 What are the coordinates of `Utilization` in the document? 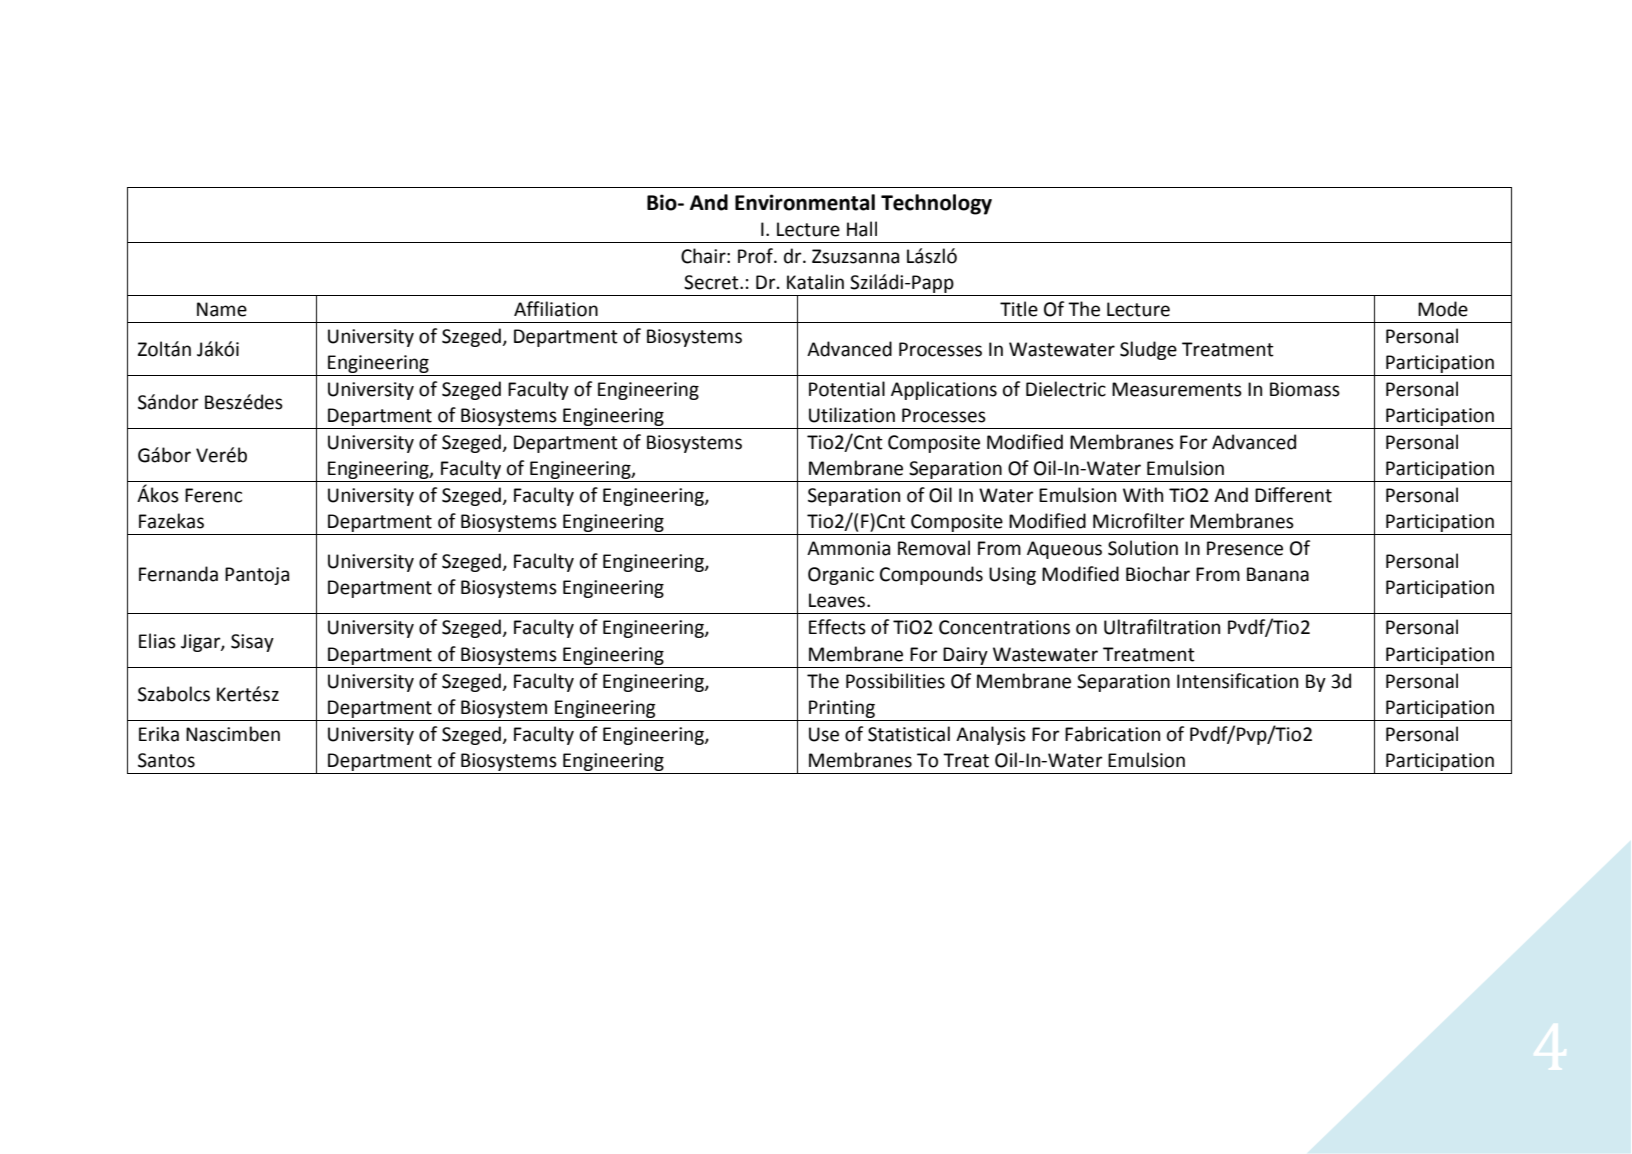 It's located at (852, 415).
